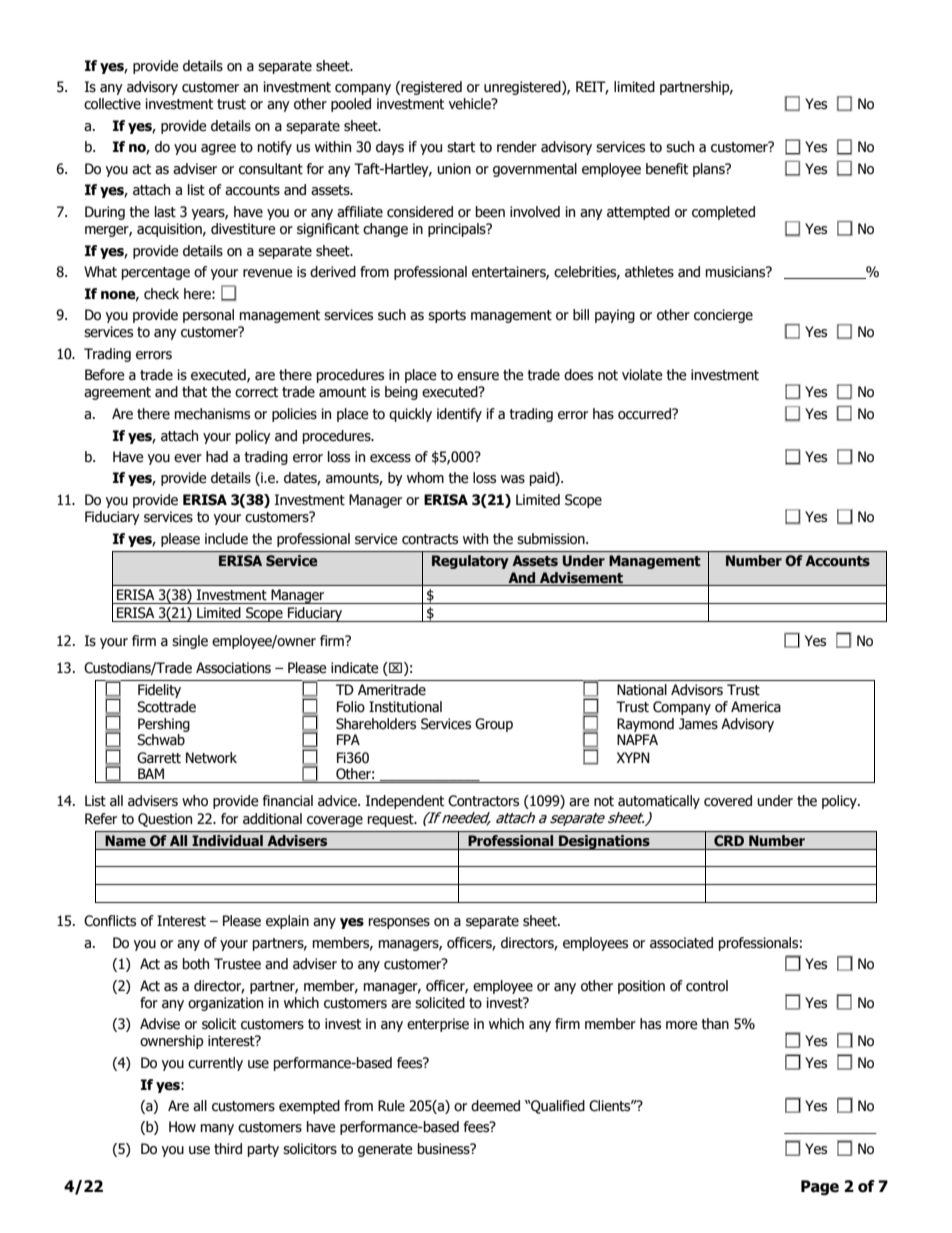  Describe the element at coordinates (710, 170) in the image. I see `plans` at that location.
